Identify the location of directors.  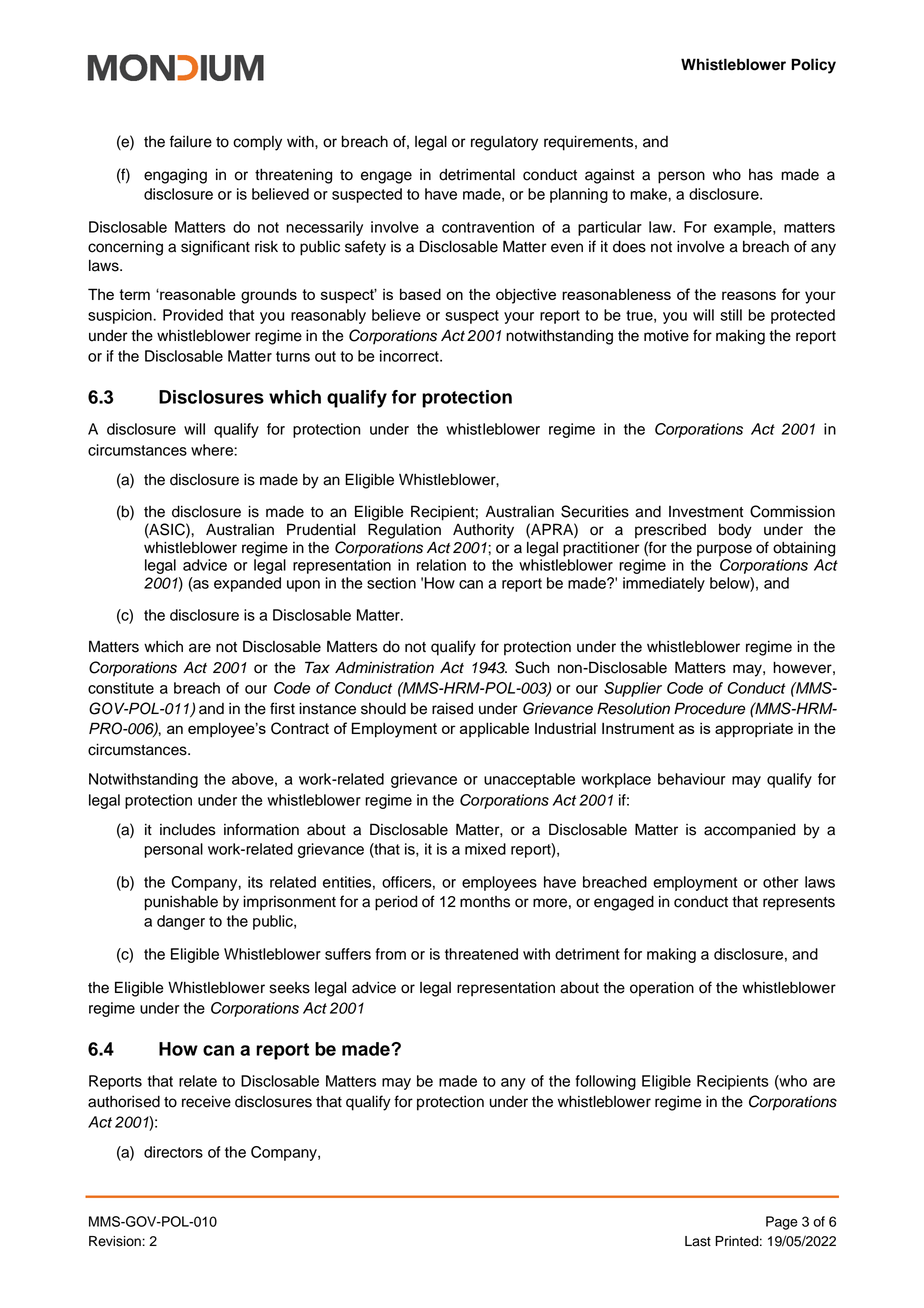
(173, 1152).
